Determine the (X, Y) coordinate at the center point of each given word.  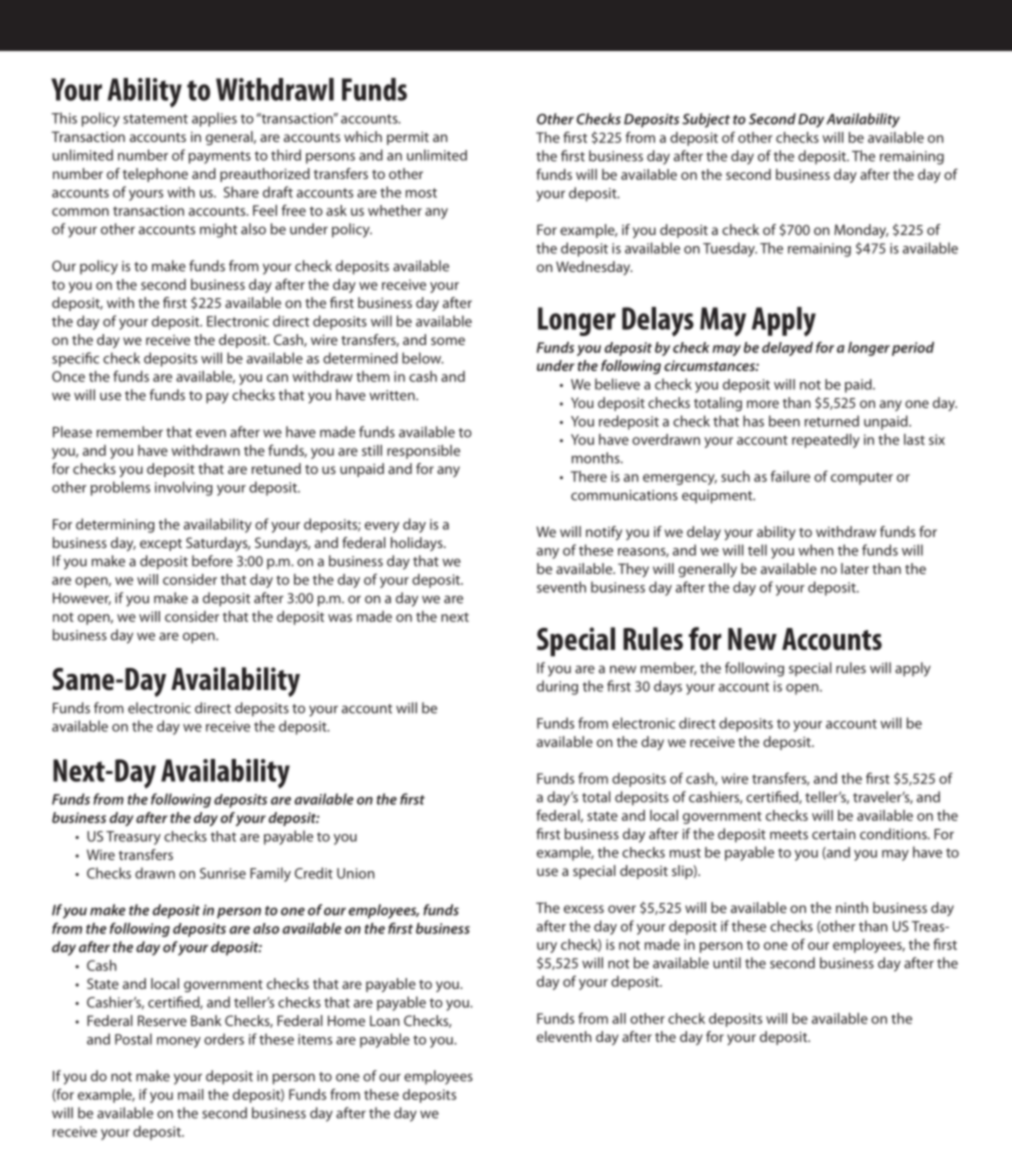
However (82, 599)
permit (408, 138)
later (855, 568)
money (179, 1042)
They (633, 570)
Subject (706, 120)
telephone (155, 175)
